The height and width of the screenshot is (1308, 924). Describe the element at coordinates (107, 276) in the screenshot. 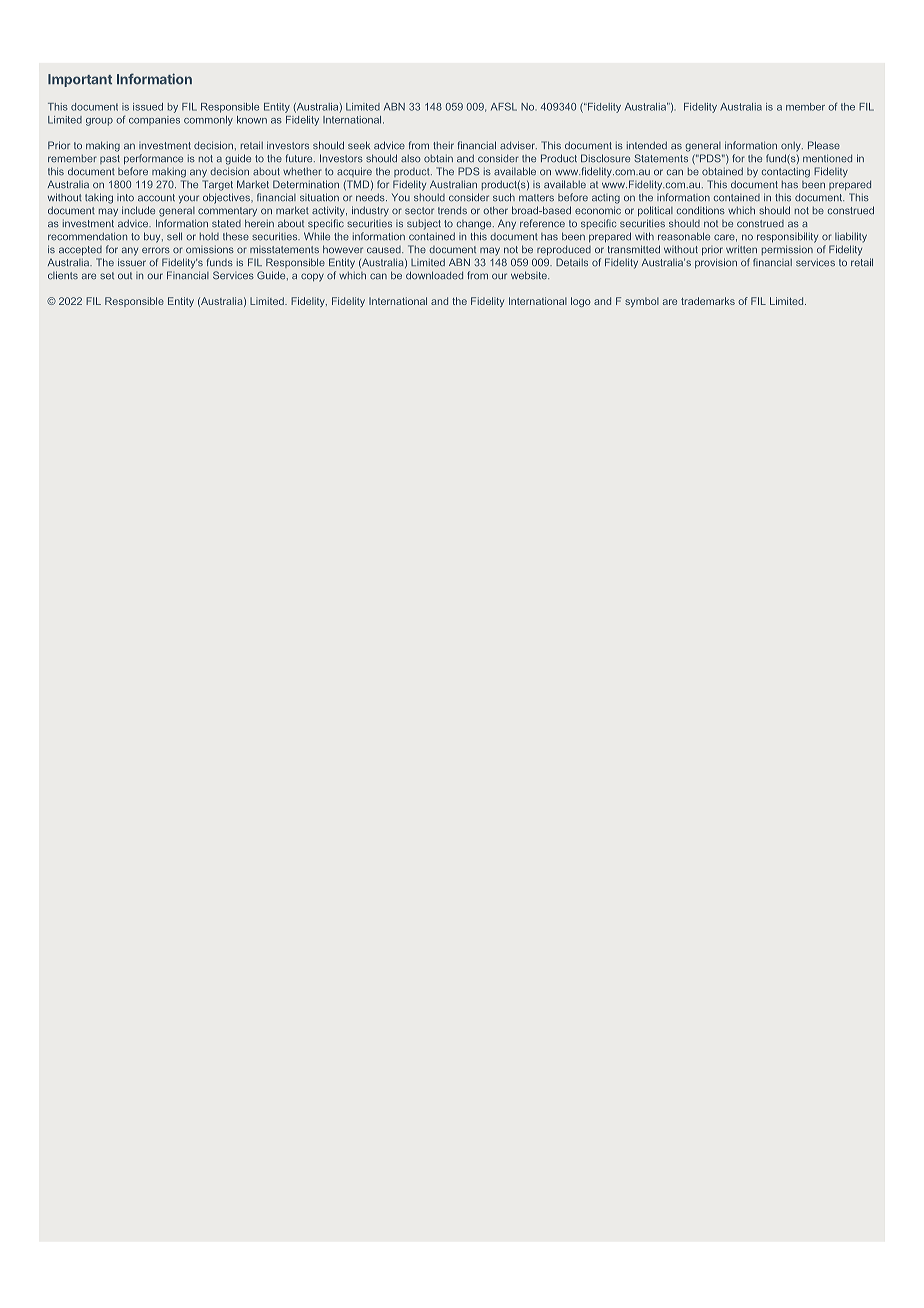

I see `set` at that location.
